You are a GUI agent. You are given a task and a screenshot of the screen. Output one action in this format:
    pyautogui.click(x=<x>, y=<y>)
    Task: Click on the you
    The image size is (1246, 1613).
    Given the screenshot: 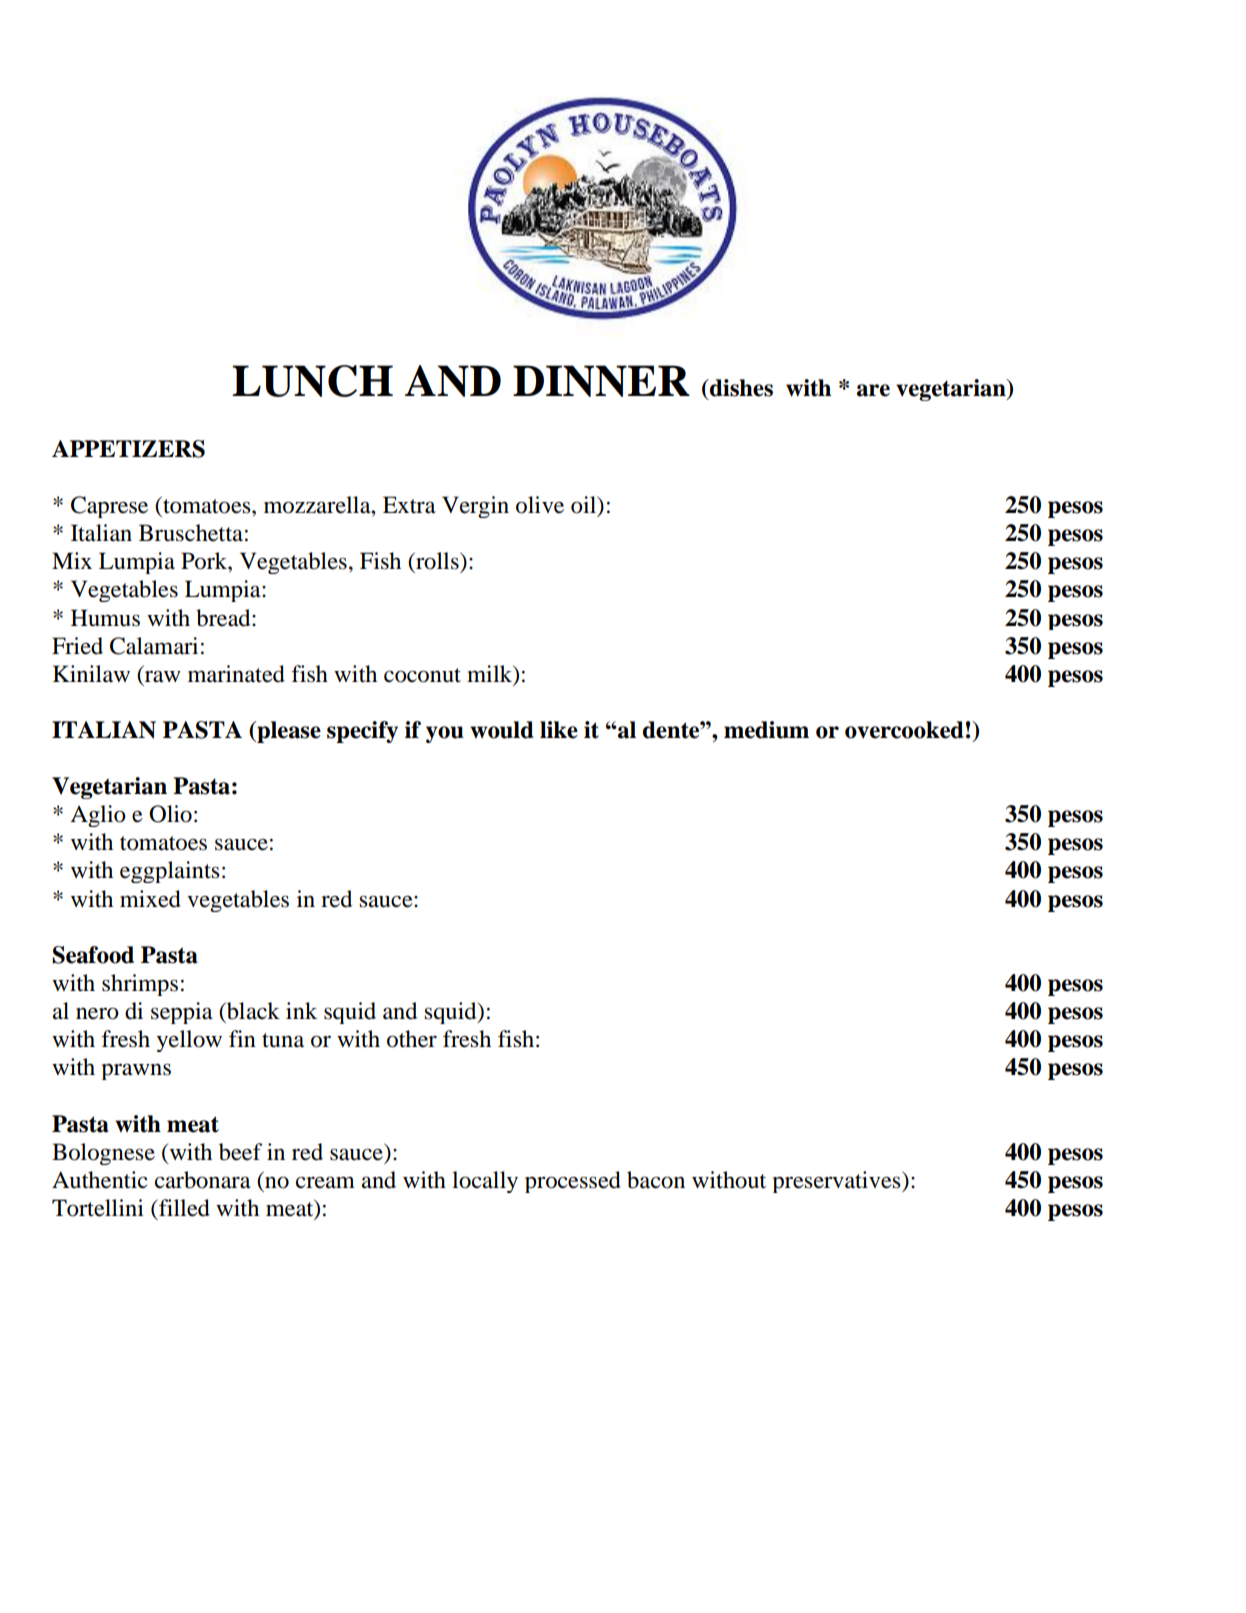 What is the action you would take?
    pyautogui.click(x=445, y=734)
